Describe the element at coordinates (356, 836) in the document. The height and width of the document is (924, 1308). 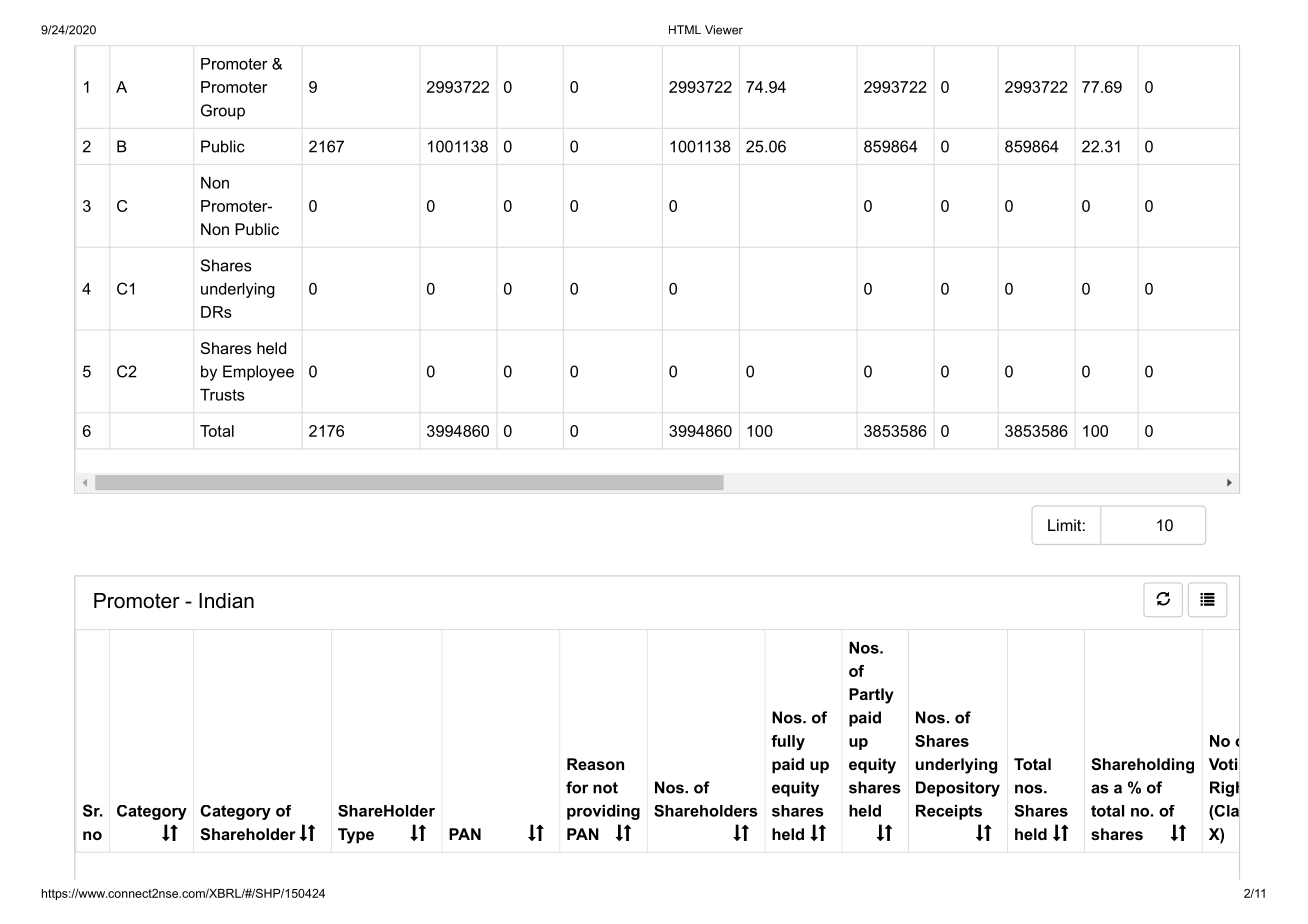
I see `Type` at that location.
